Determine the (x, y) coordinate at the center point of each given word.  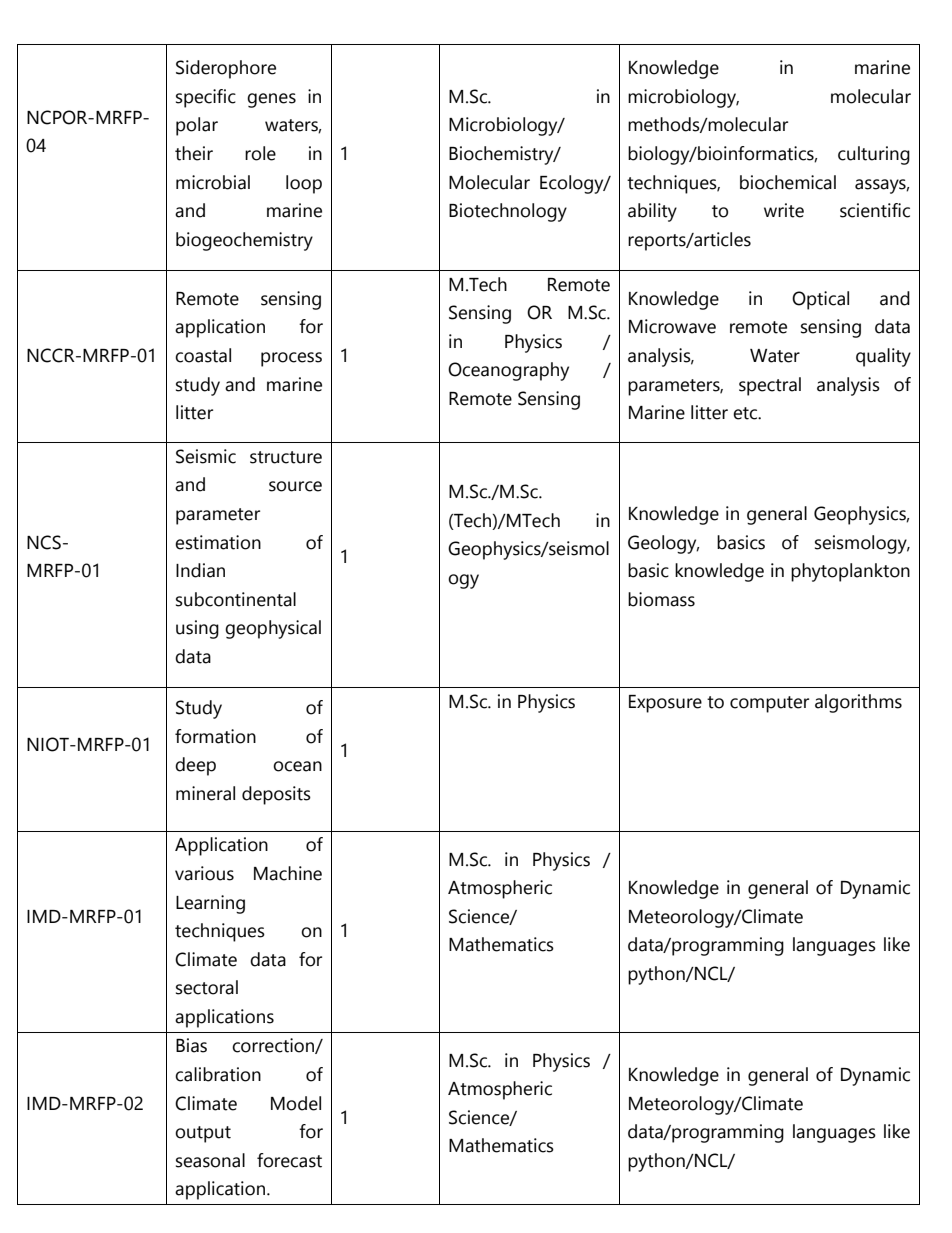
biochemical (788, 182)
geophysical (273, 629)
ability (652, 212)
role (260, 153)
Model (296, 1103)
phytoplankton (850, 572)
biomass (661, 599)
